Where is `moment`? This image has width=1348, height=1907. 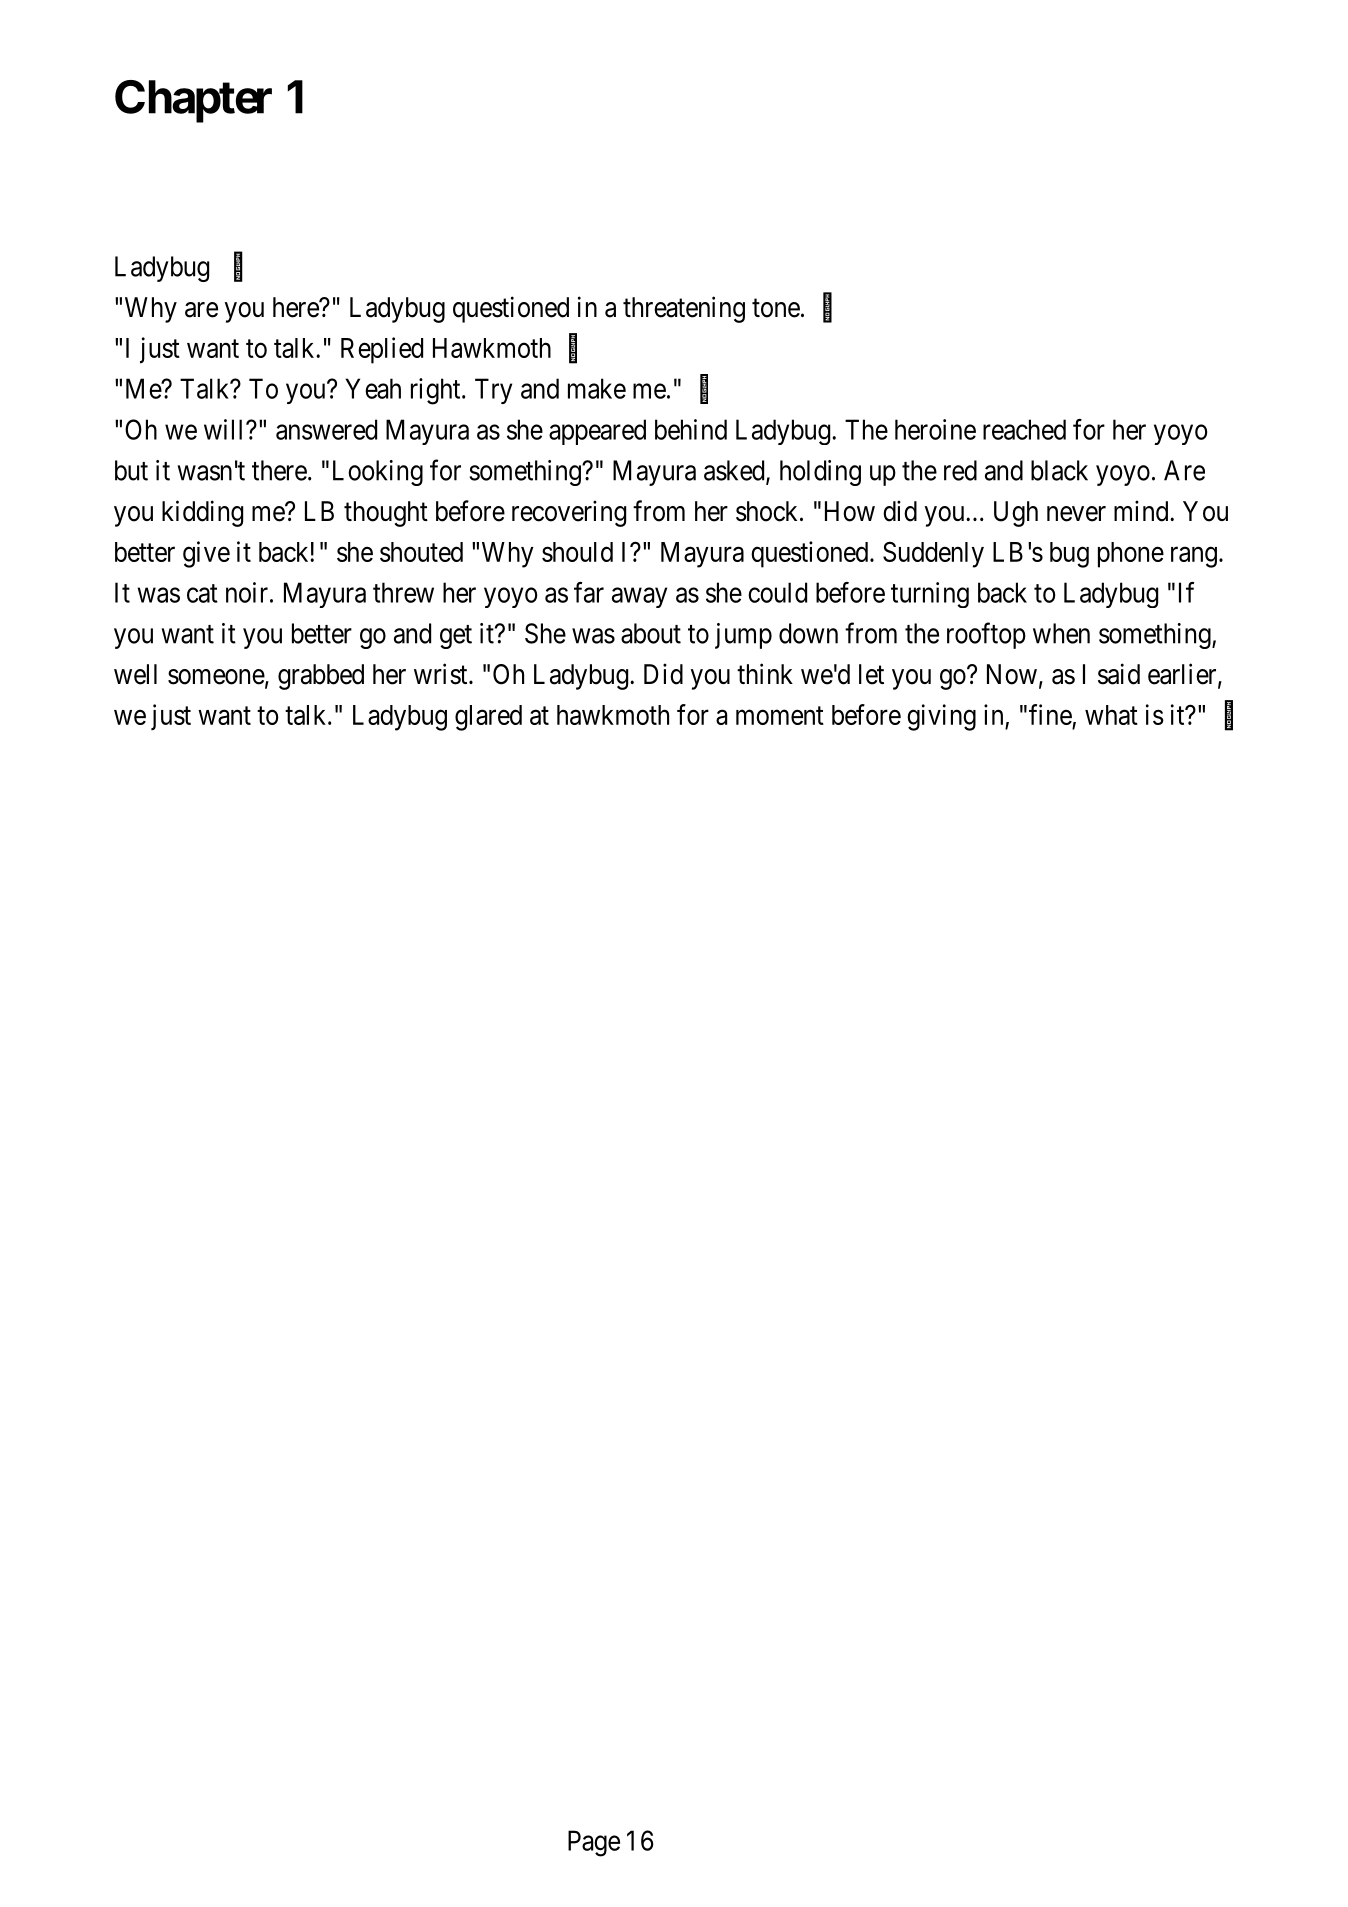
moment is located at coordinates (780, 716).
